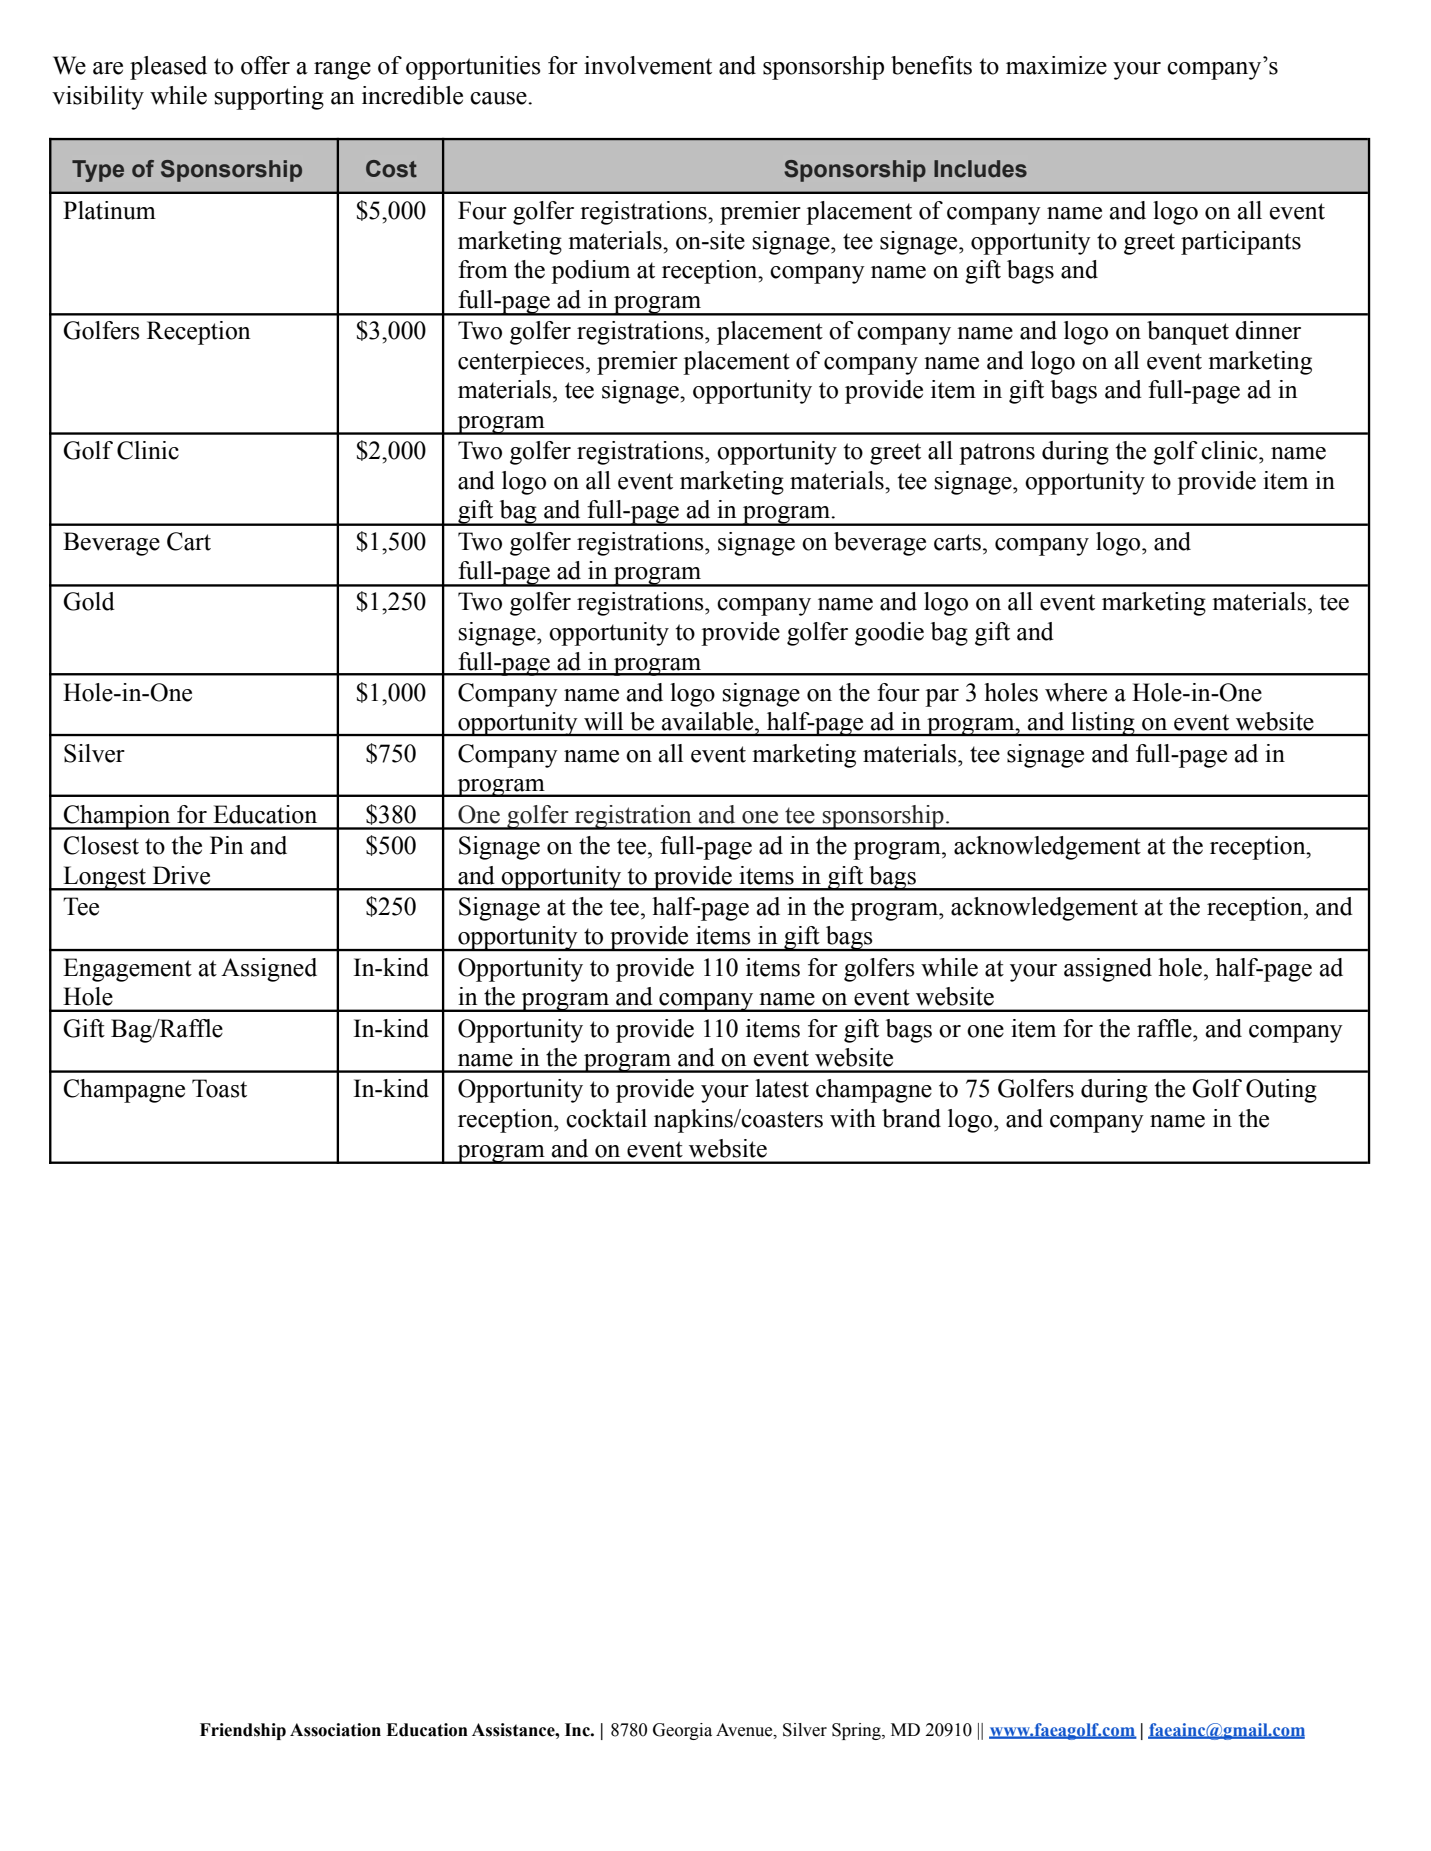  Describe the element at coordinates (219, 1088) in the document. I see `Toast` at that location.
